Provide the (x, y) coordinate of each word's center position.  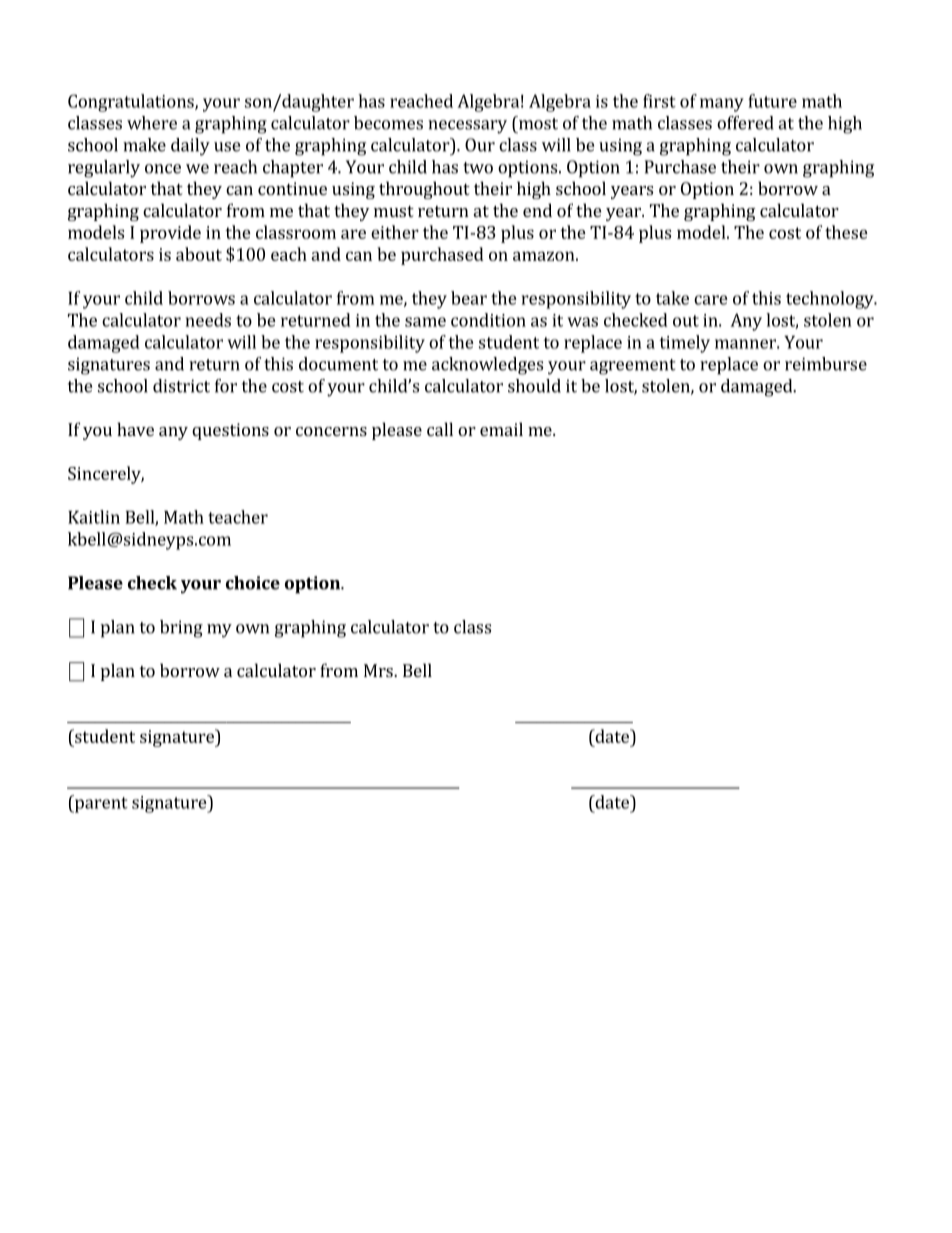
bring (181, 629)
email (501, 429)
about (199, 254)
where (152, 123)
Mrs (379, 670)
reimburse (826, 364)
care (711, 300)
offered (745, 123)
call (440, 429)
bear (469, 298)
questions (230, 431)
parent (100, 804)
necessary (467, 127)
